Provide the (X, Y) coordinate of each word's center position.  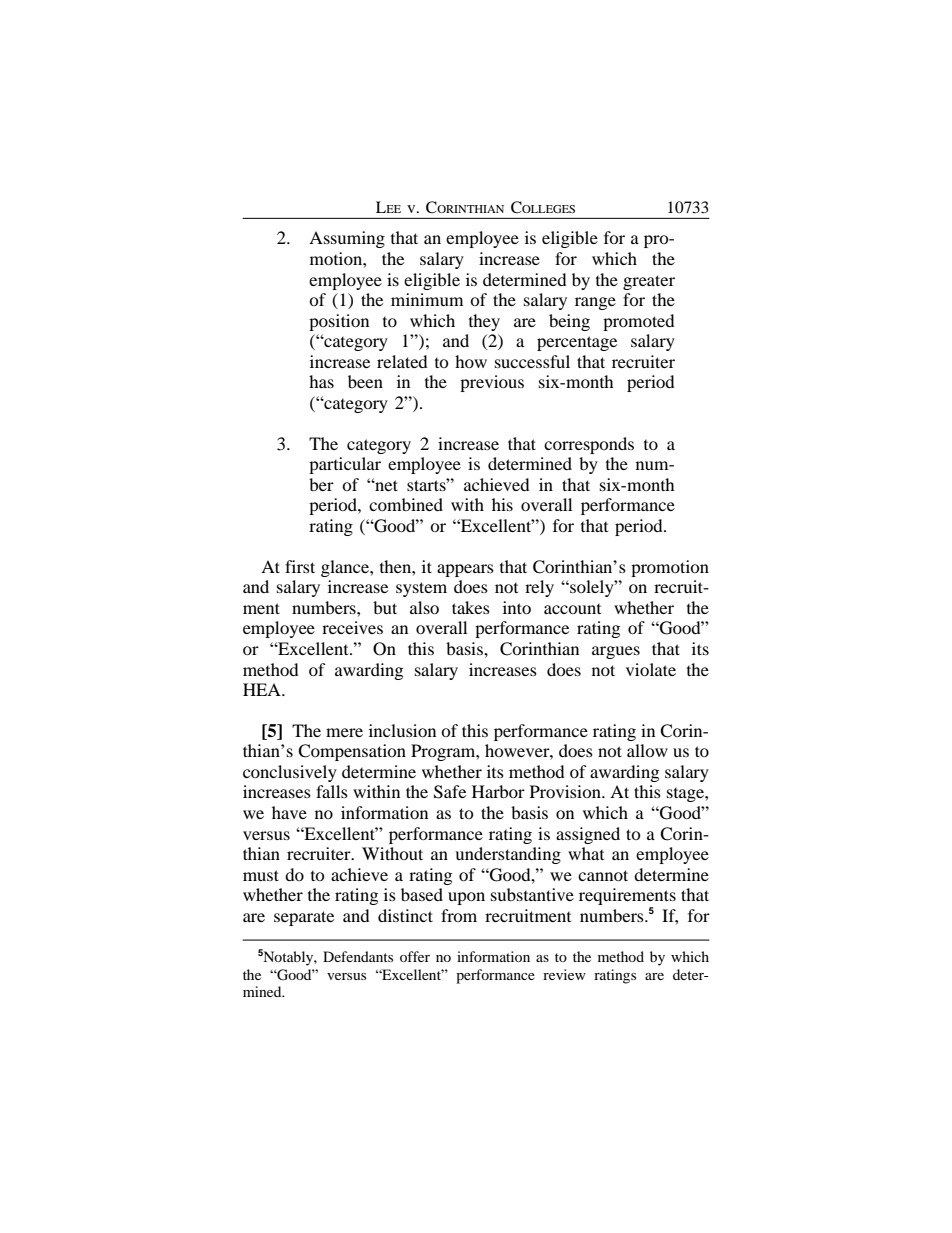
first (300, 566)
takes (471, 607)
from (459, 915)
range (595, 303)
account (572, 609)
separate (304, 918)
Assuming (347, 239)
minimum (427, 299)
